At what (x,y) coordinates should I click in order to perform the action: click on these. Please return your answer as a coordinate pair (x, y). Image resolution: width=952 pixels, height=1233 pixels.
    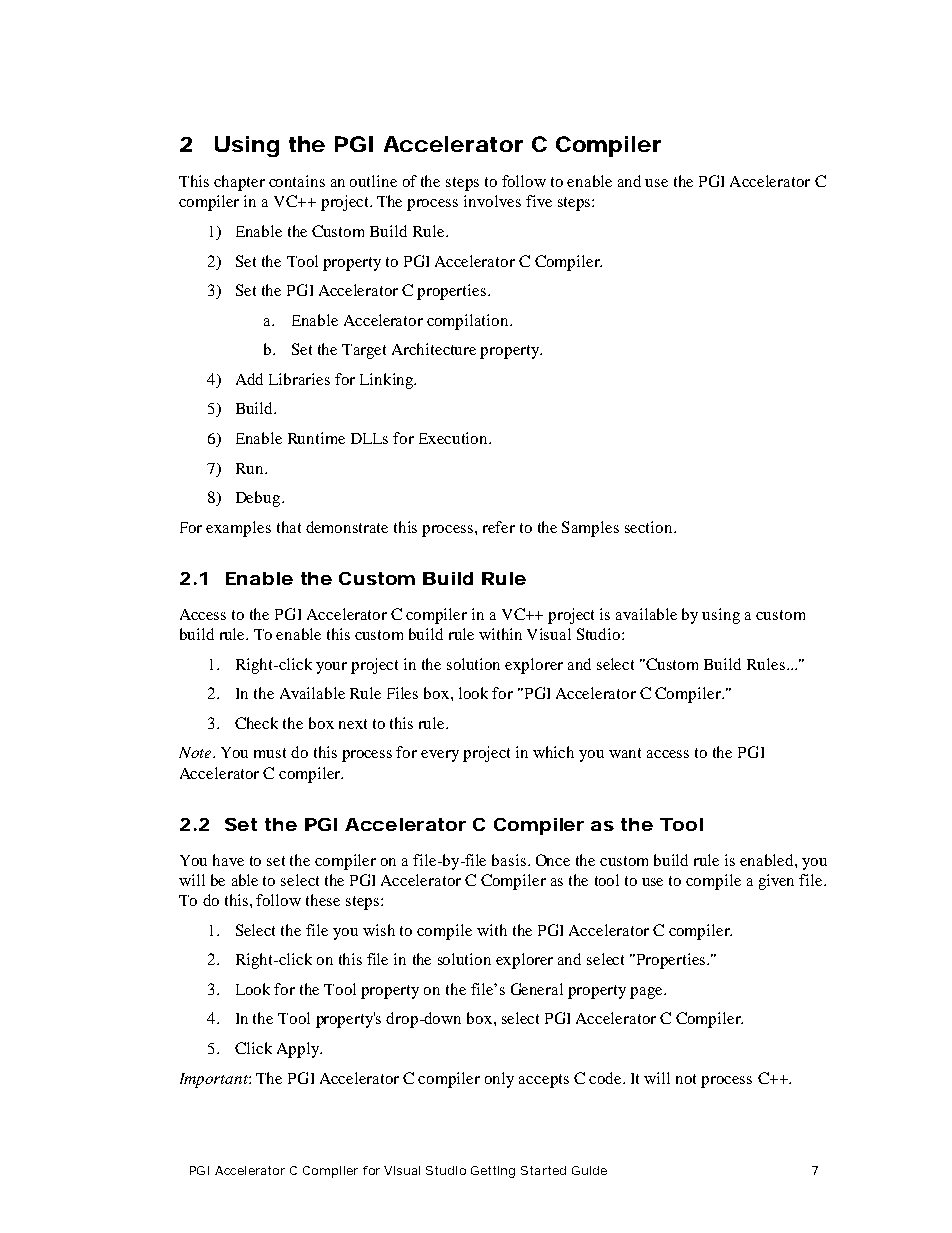
    Looking at the image, I should click on (323, 900).
